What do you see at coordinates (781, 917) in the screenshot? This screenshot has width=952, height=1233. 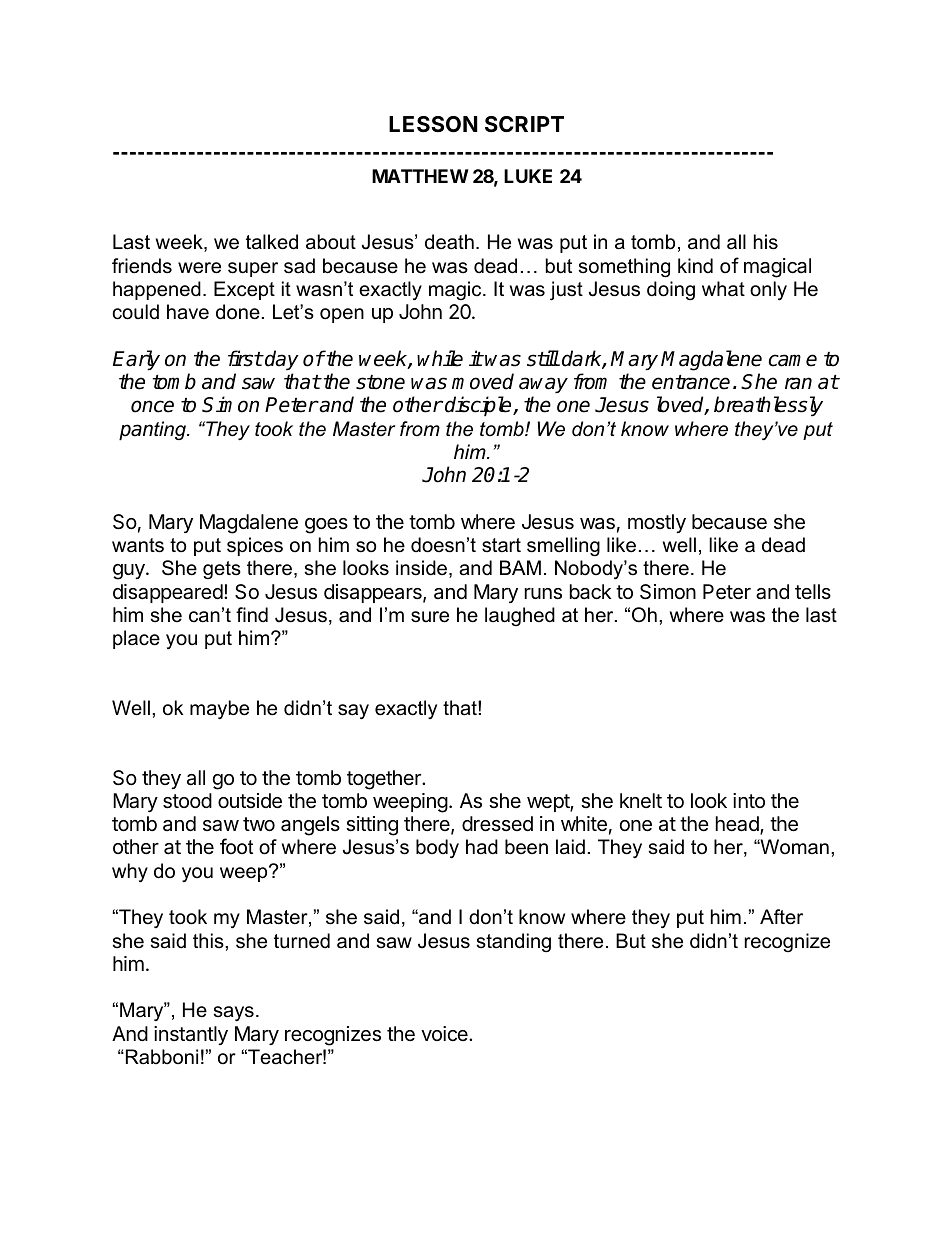 I see `After` at bounding box center [781, 917].
